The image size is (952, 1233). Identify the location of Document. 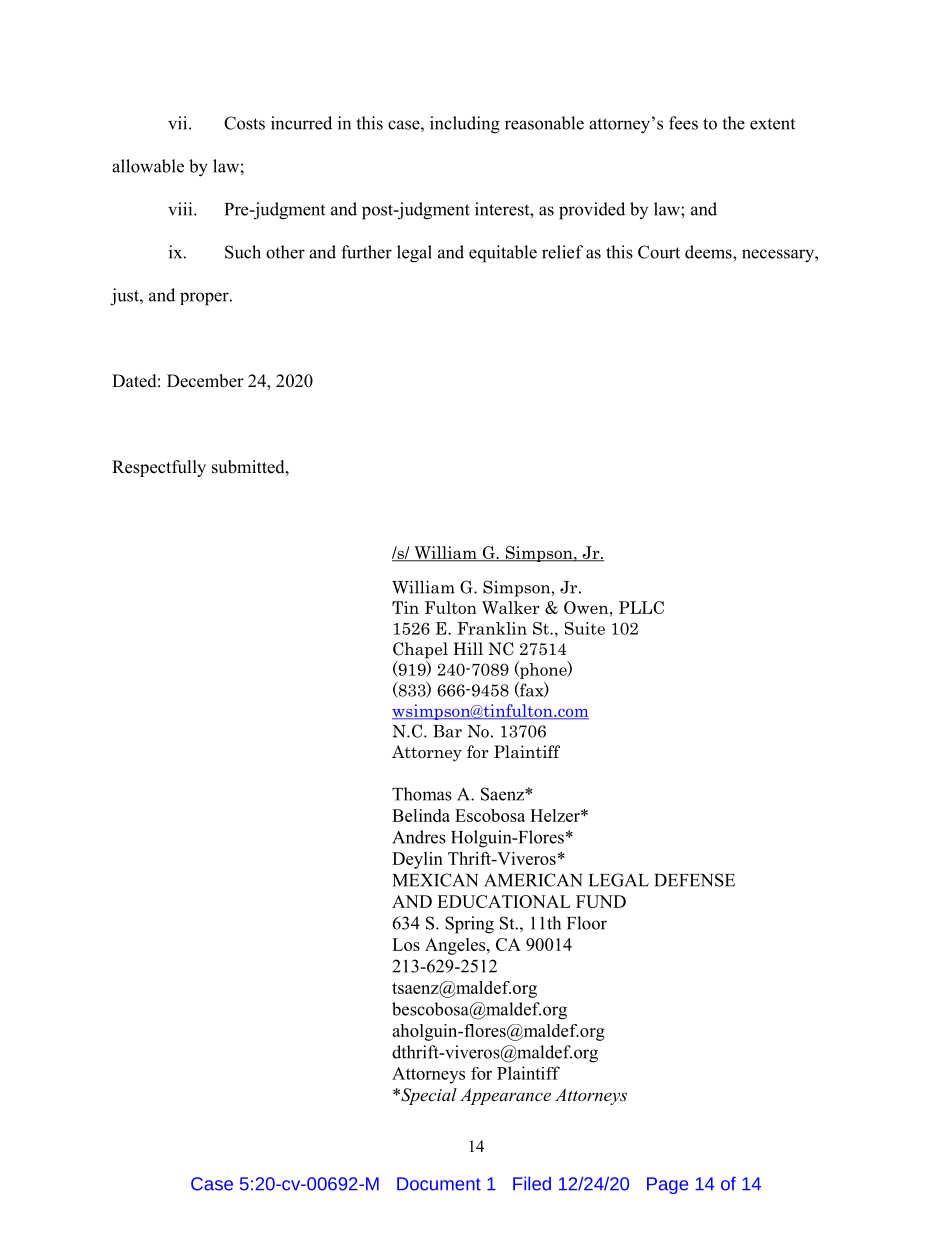
(439, 1184).
